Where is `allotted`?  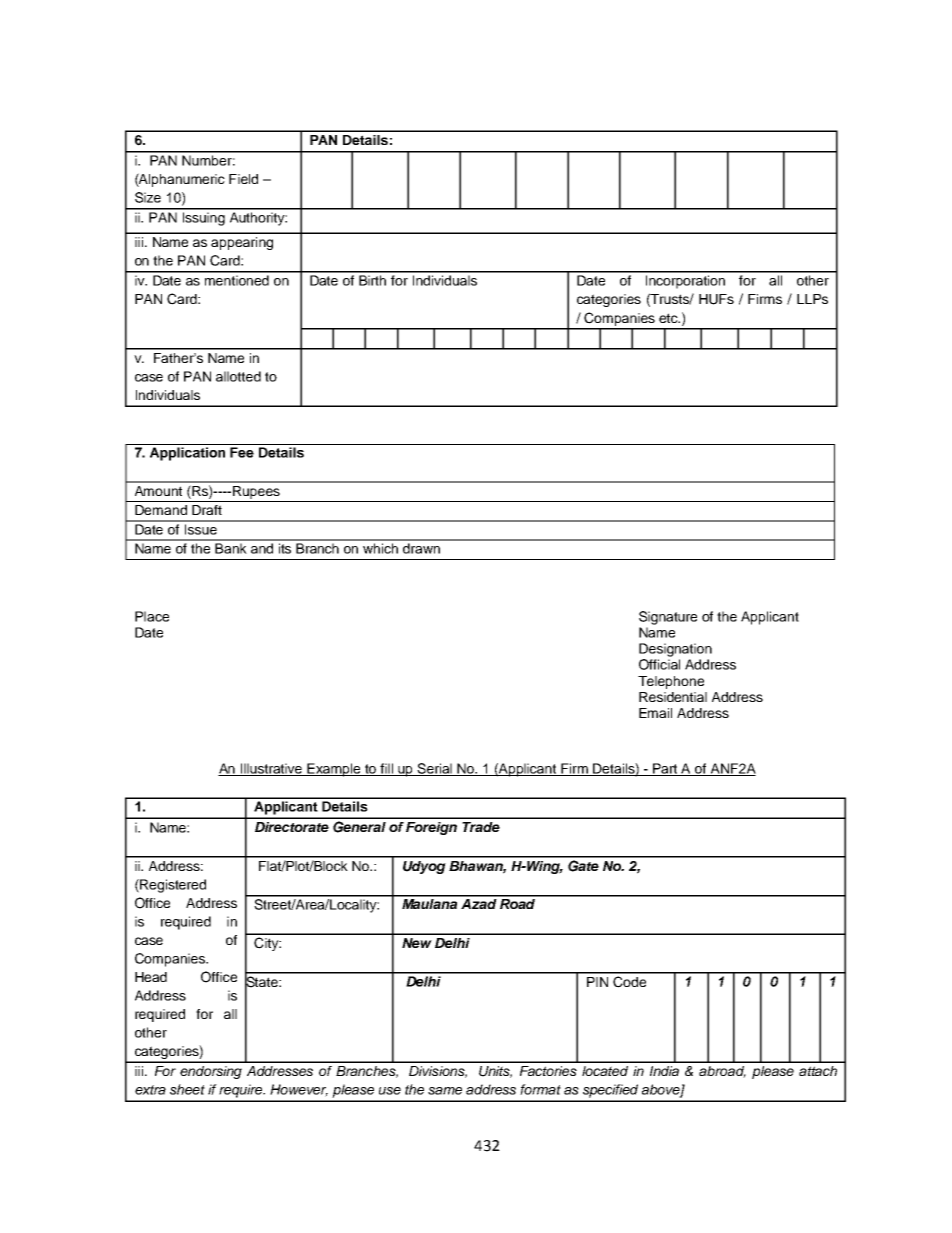 allotted is located at coordinates (238, 376).
